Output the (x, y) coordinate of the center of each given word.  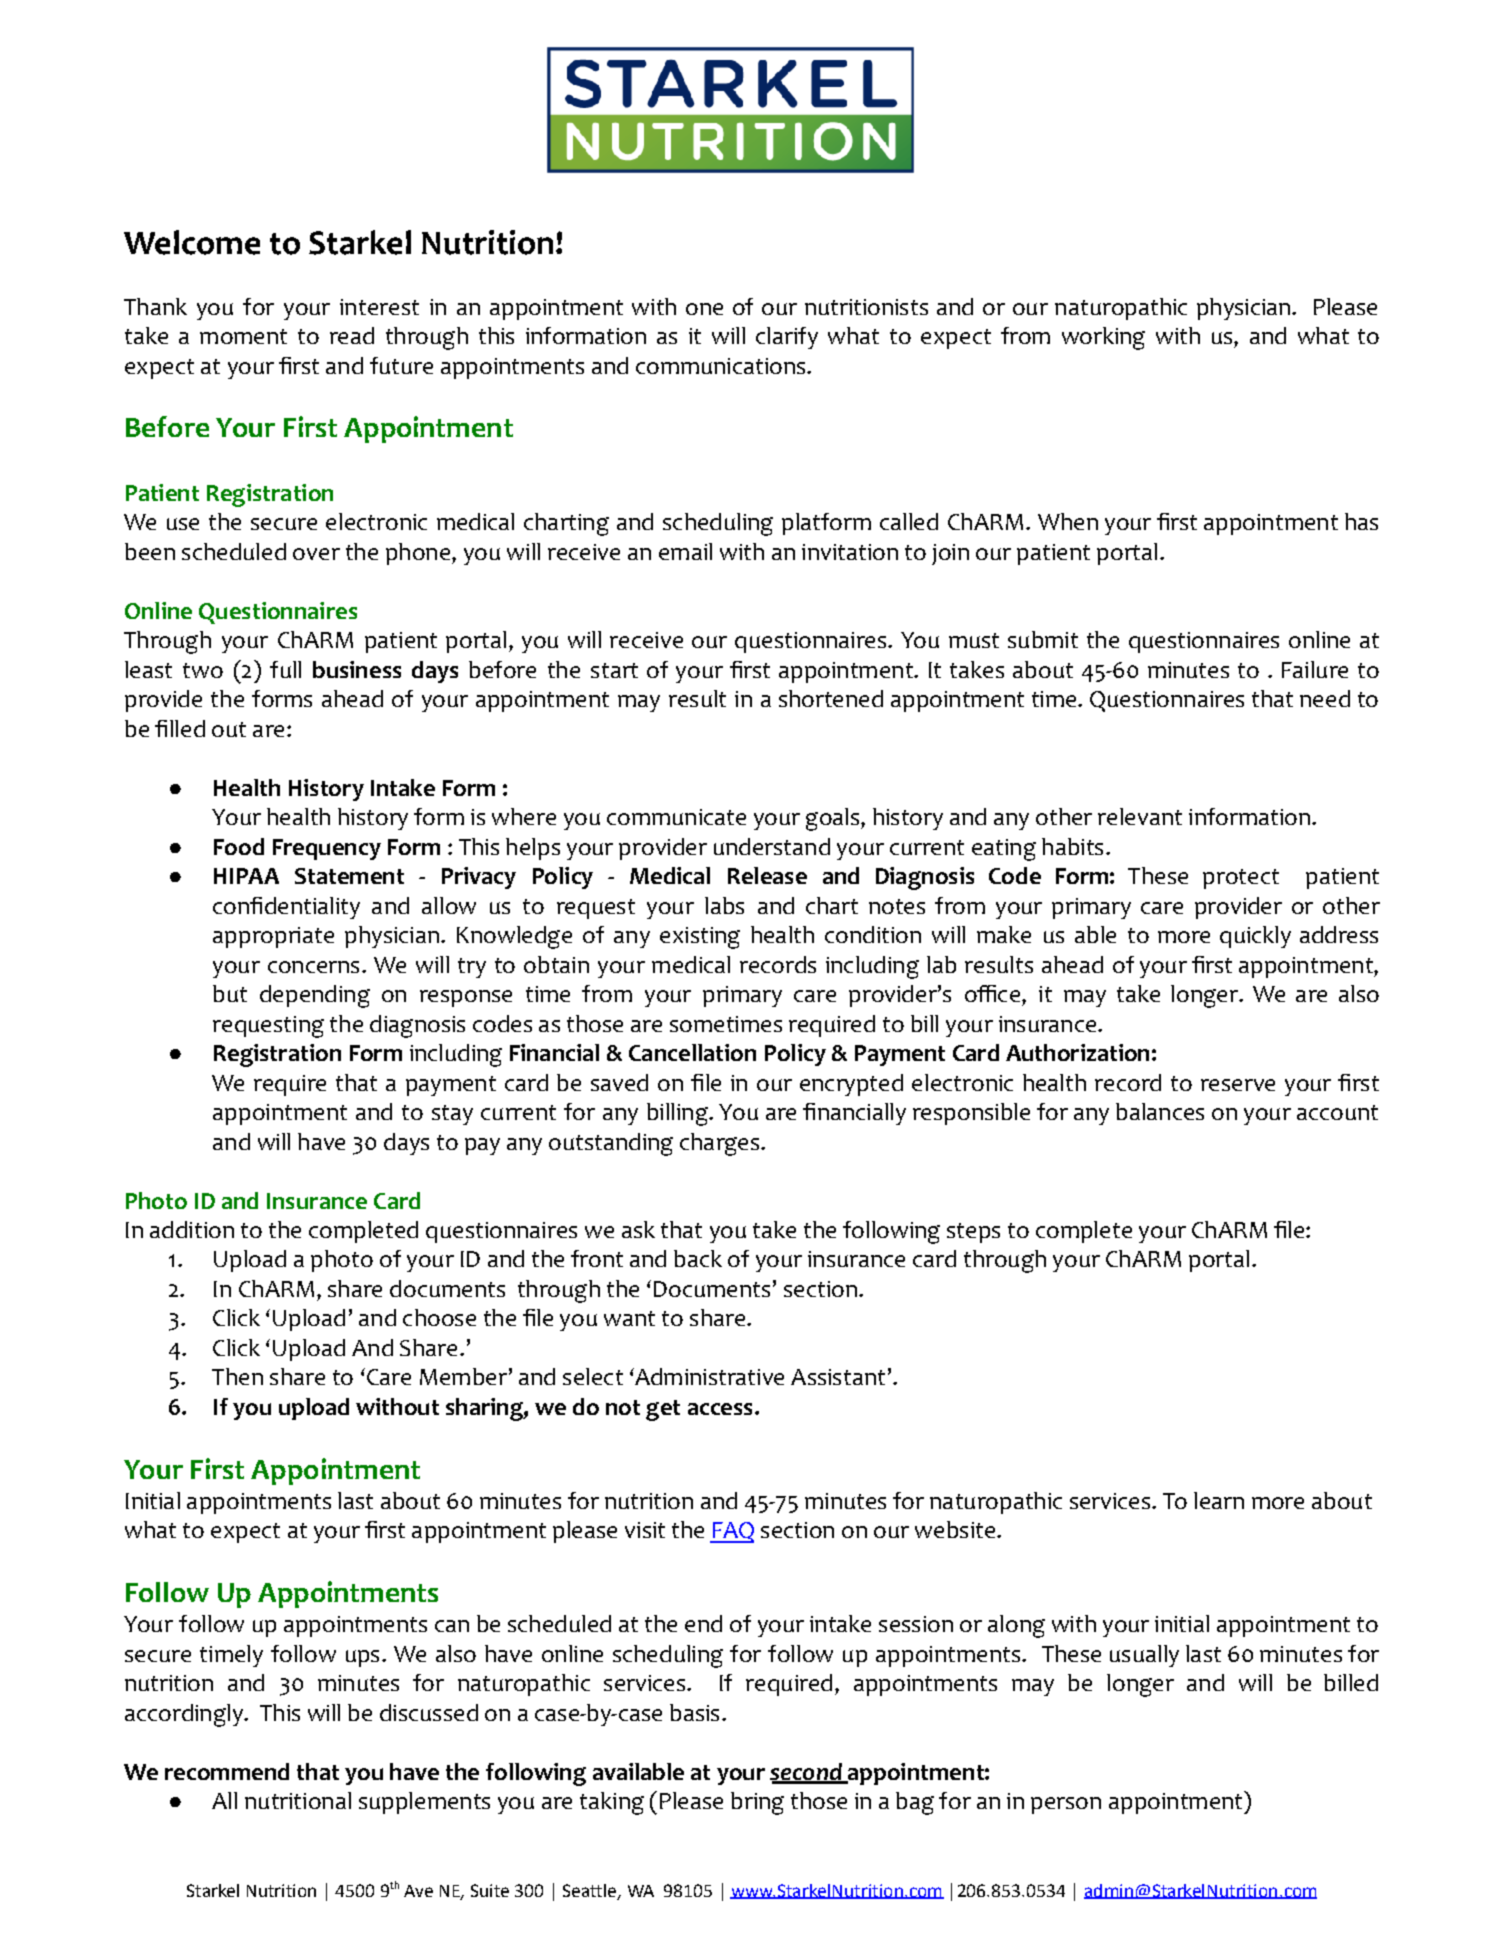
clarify (787, 338)
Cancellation (692, 1052)
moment (243, 336)
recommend (227, 1771)
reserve (1238, 1085)
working (1103, 338)
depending (315, 996)
